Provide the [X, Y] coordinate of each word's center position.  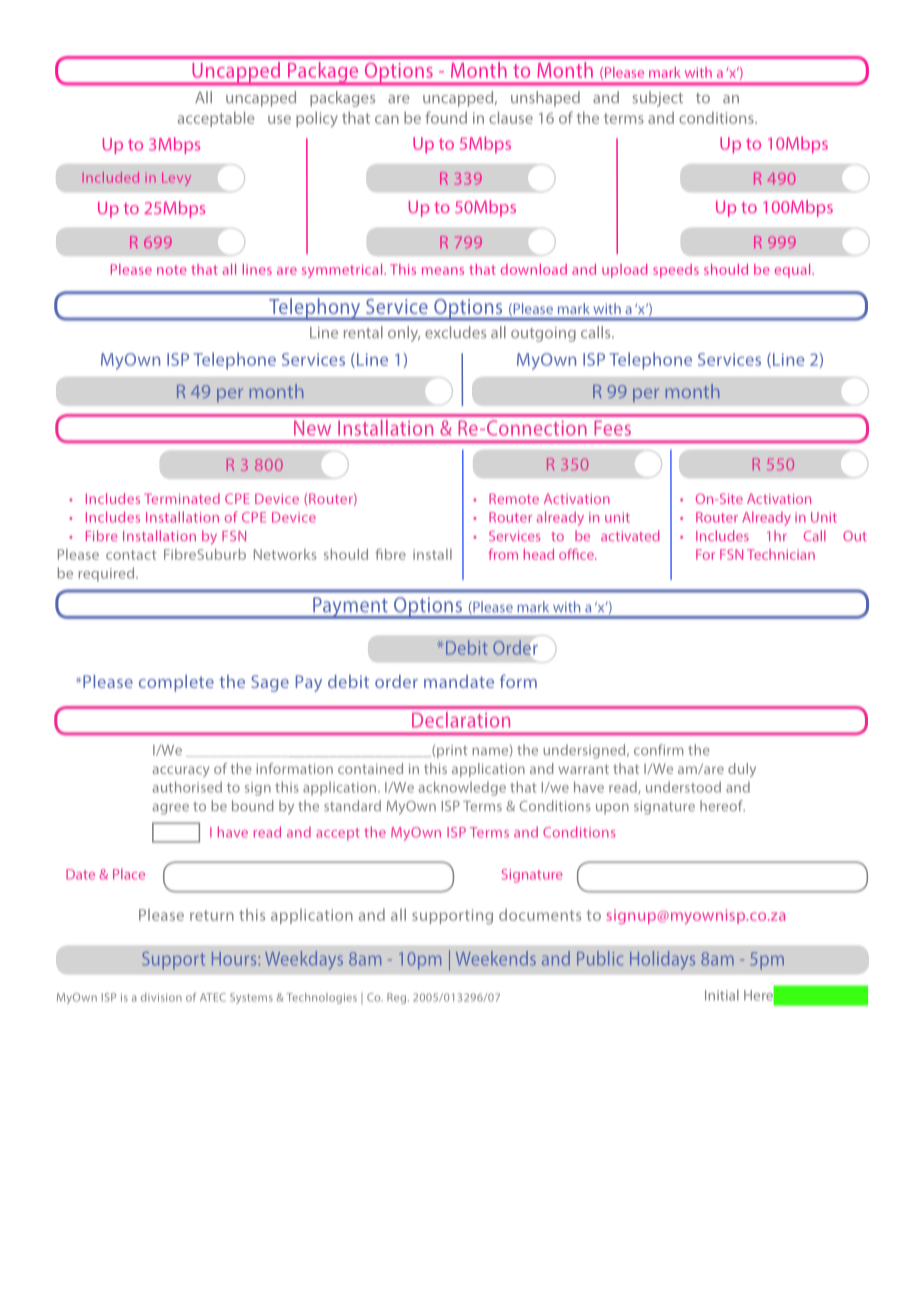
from [503, 554]
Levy [176, 179]
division [161, 997]
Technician [781, 554]
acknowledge [462, 788]
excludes [455, 332]
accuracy [181, 771]
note [172, 270]
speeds [676, 271]
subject [657, 99]
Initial [722, 995]
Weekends [496, 958]
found [446, 117]
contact [131, 555]
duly [742, 770]
